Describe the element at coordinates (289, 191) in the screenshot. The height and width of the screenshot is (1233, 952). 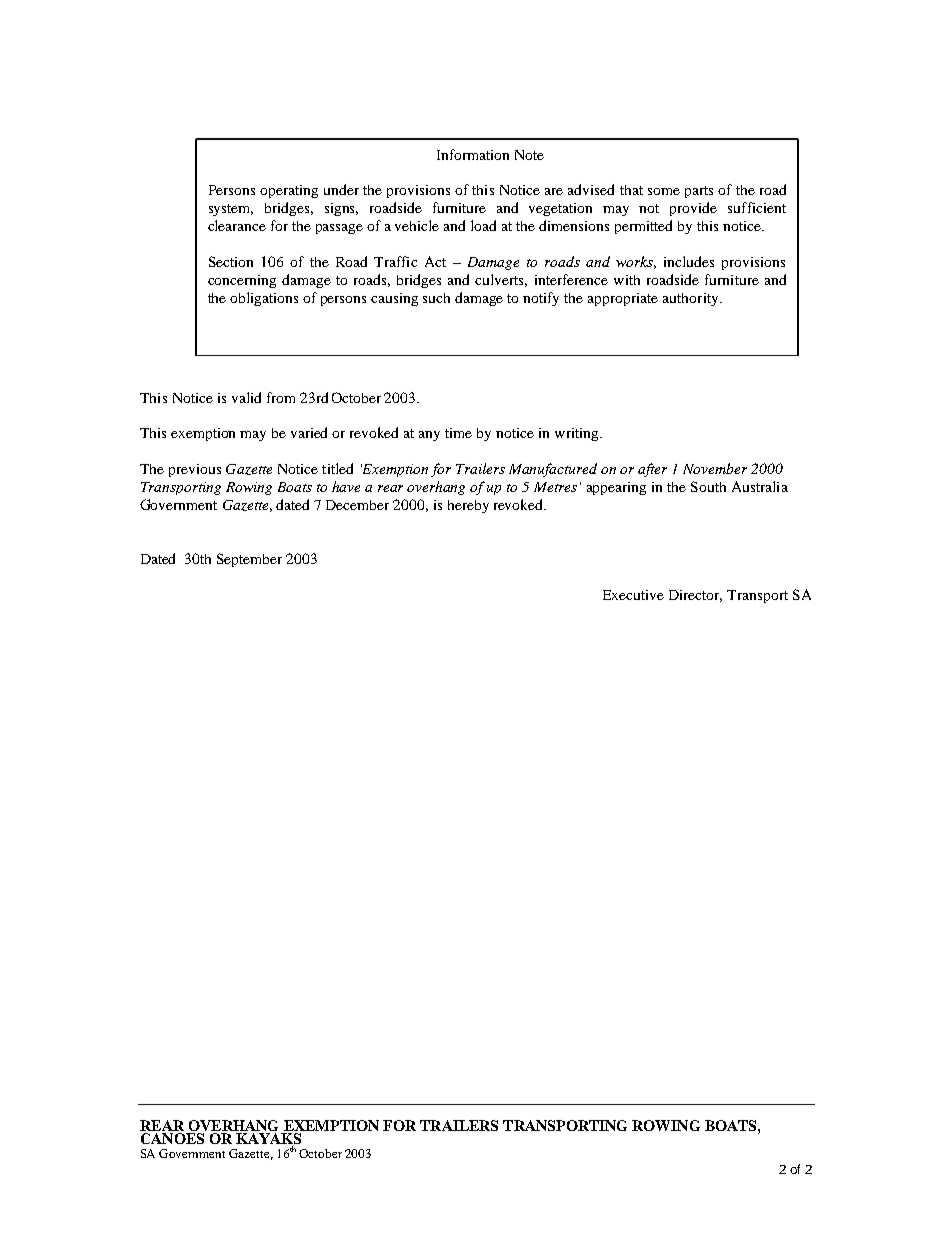
I see `operating` at that location.
